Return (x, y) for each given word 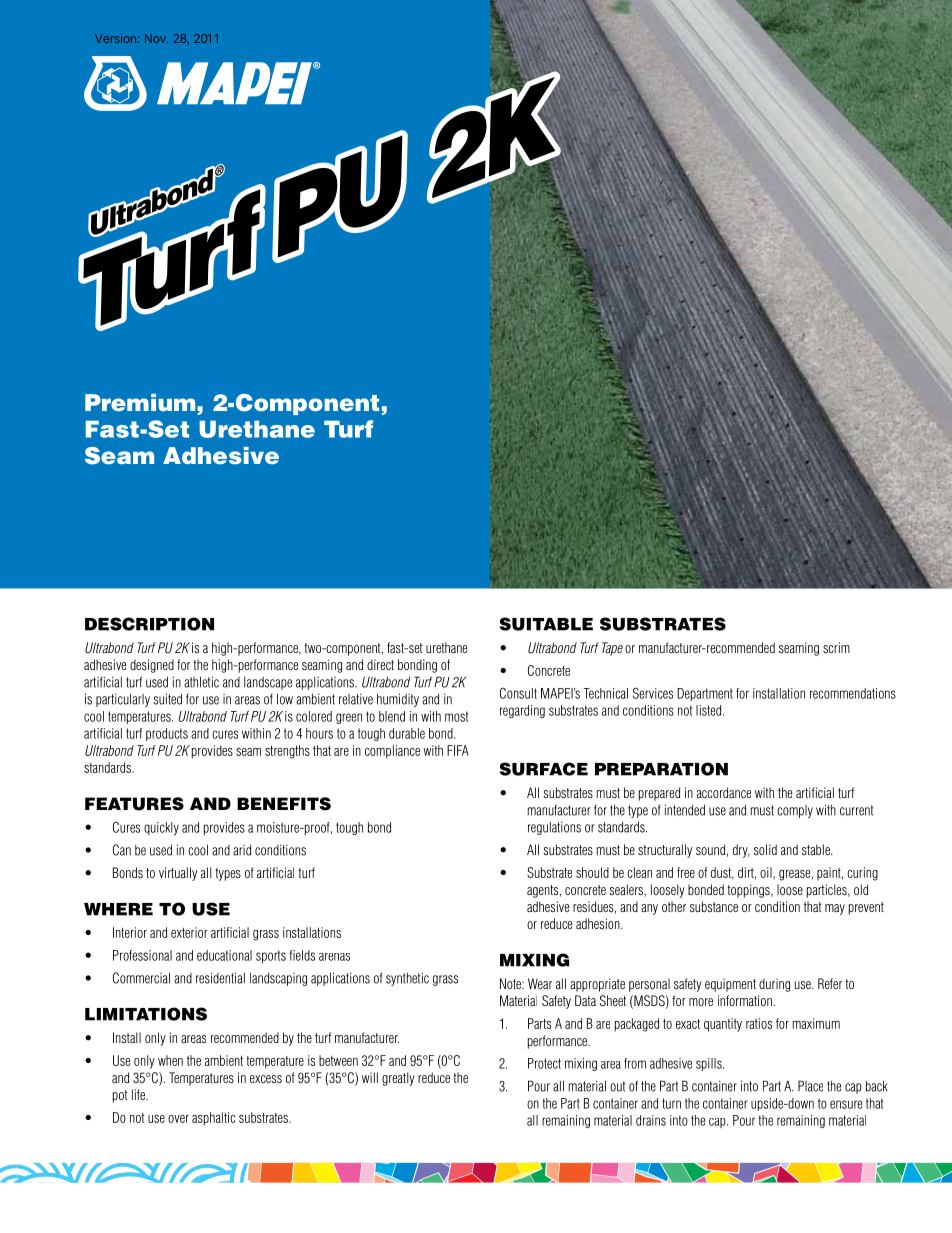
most (456, 716)
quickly (161, 828)
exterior (189, 932)
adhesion (599, 923)
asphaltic (213, 1119)
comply (795, 811)
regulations (554, 828)
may (835, 909)
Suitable (546, 624)
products (167, 734)
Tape (612, 649)
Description (149, 624)
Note (511, 983)
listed (710, 710)
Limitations (146, 1014)
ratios (759, 1023)
